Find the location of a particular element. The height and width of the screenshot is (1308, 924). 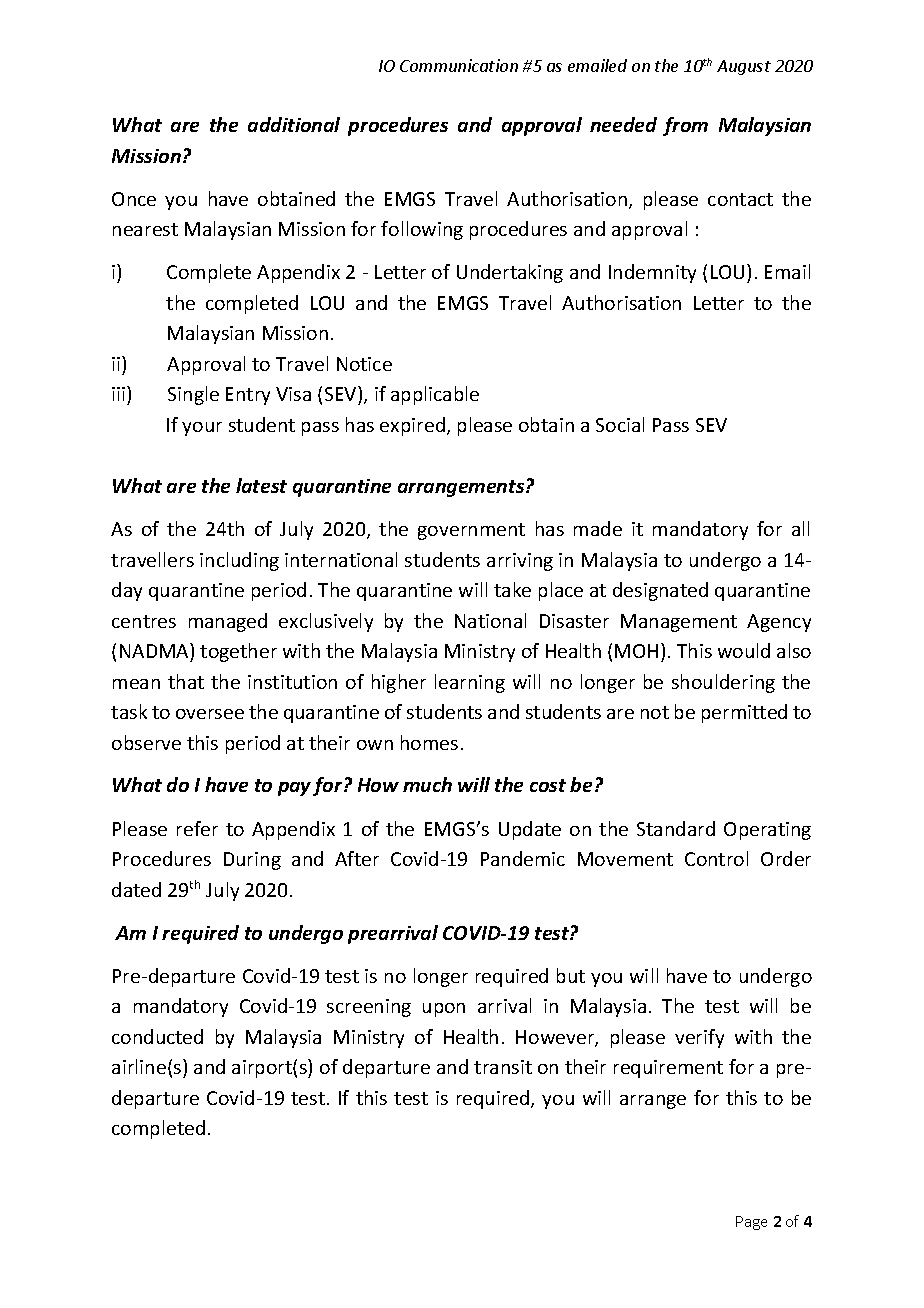

additional is located at coordinates (294, 124).
